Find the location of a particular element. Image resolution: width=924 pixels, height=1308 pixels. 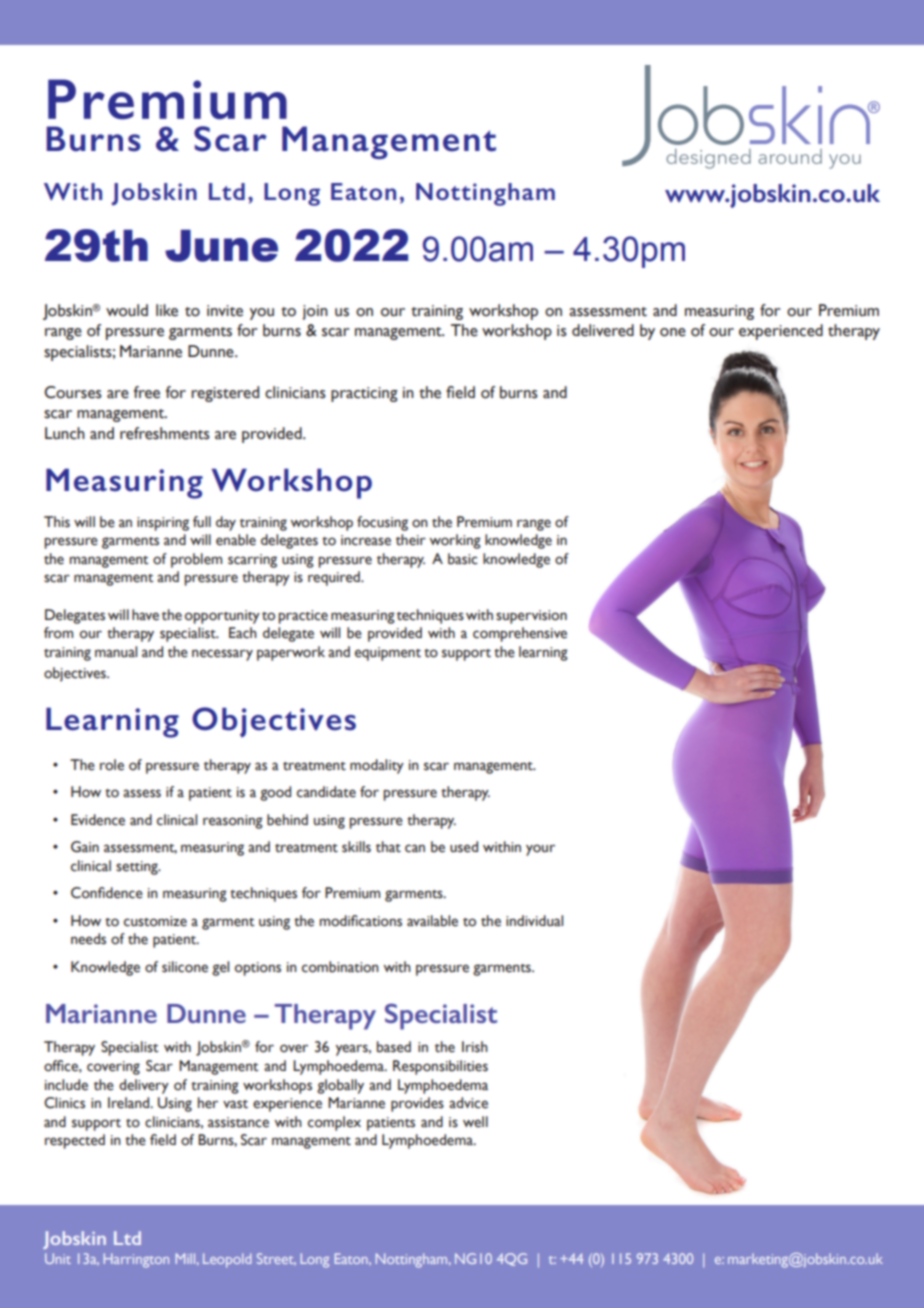

paperwork is located at coordinates (291, 653).
